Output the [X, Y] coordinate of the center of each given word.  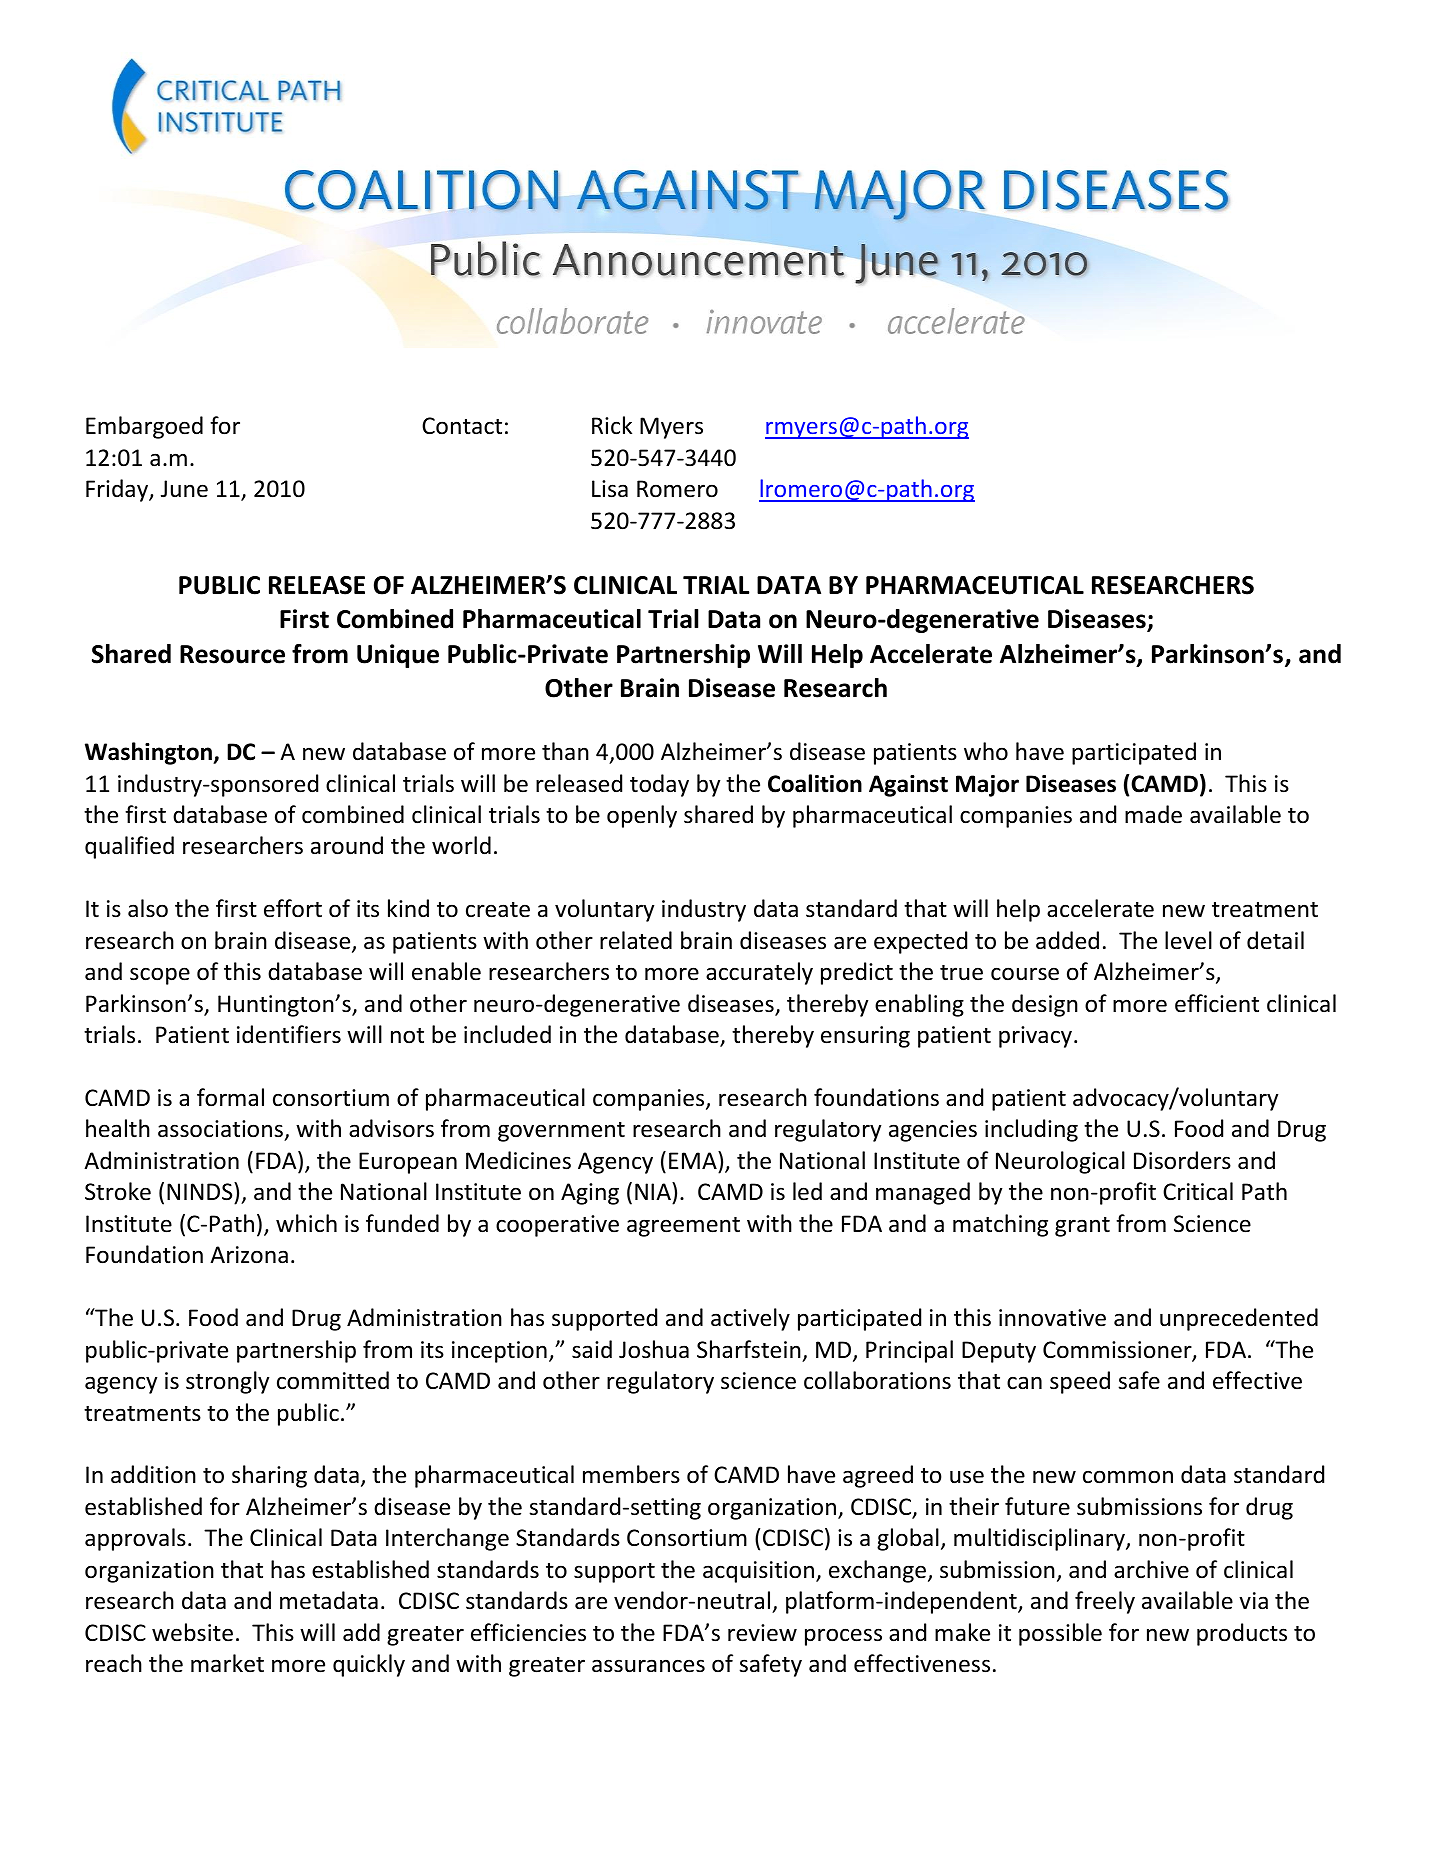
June [184, 489]
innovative [1052, 1318]
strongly [227, 1382]
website [192, 1632]
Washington [150, 753]
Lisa [610, 489]
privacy [1035, 1037]
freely [1105, 1602]
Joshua [654, 1349]
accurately [759, 973]
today [659, 785]
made [1153, 814]
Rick [612, 425]
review [762, 1633]
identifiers [289, 1034]
